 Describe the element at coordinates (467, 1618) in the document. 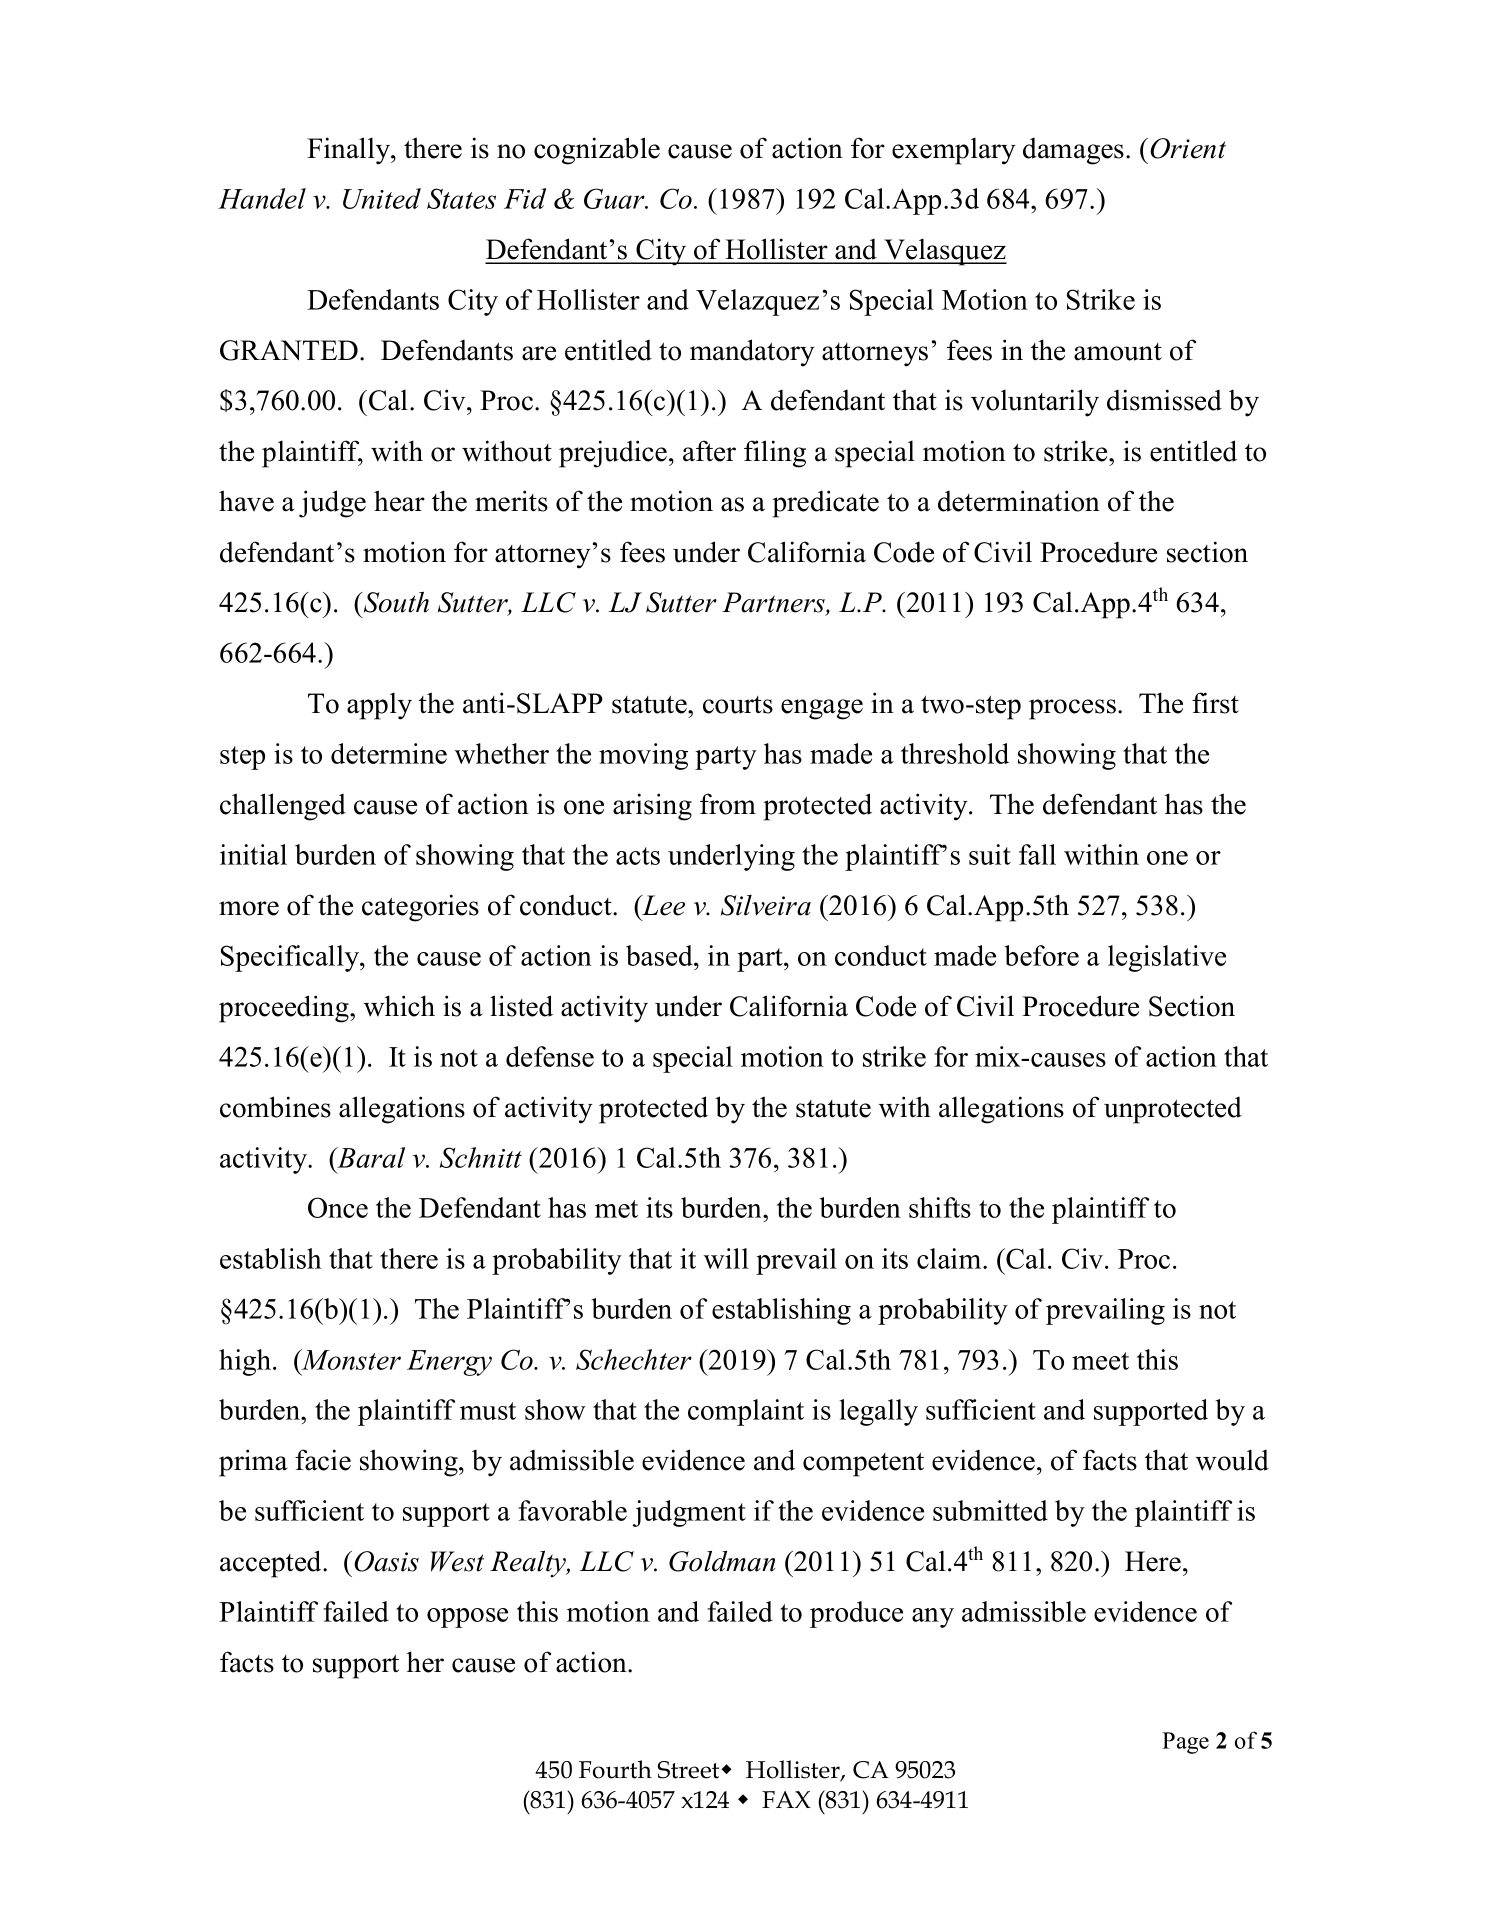

I see `oppose` at that location.
